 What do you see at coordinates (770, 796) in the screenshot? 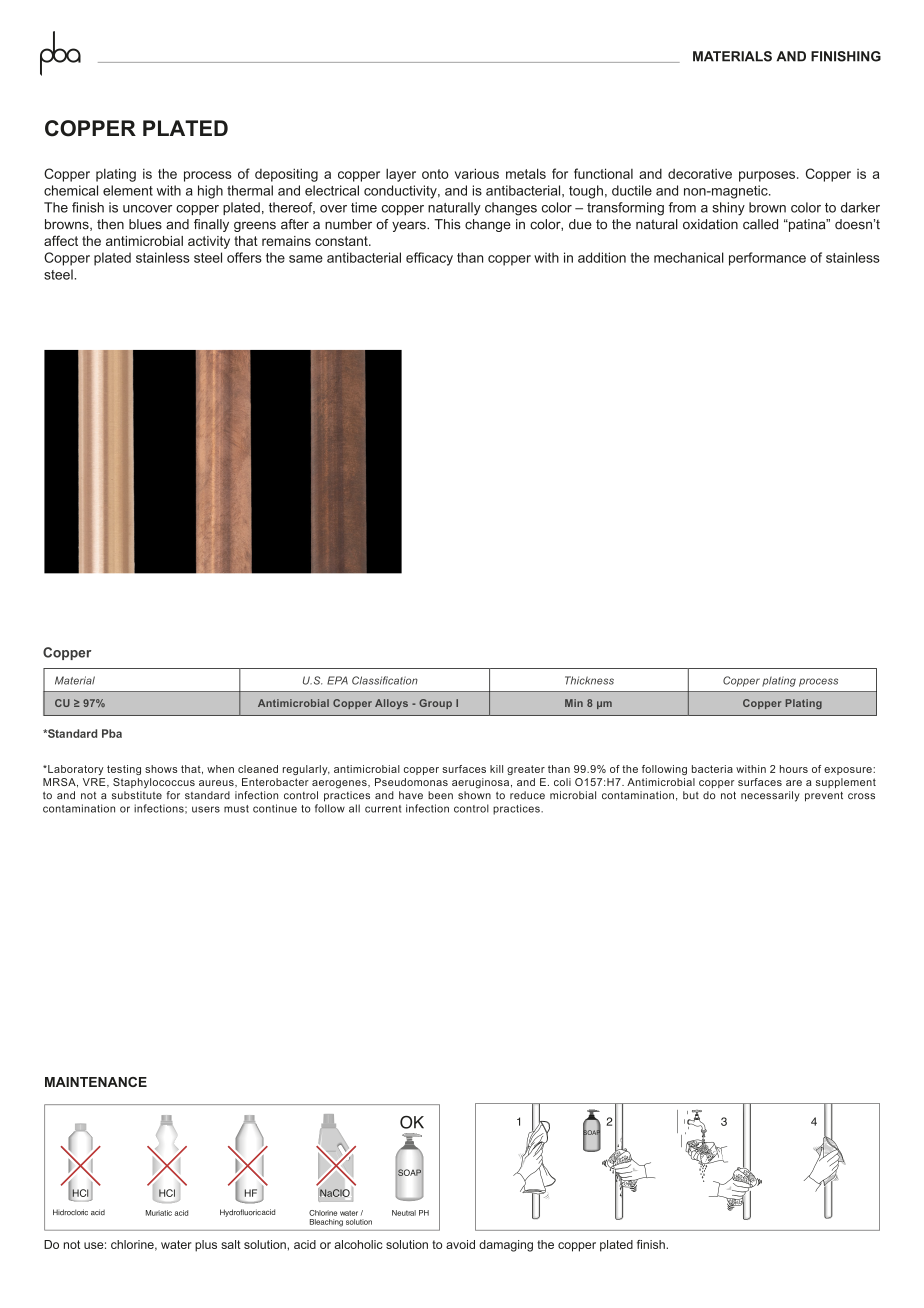
I see `necessarily` at bounding box center [770, 796].
